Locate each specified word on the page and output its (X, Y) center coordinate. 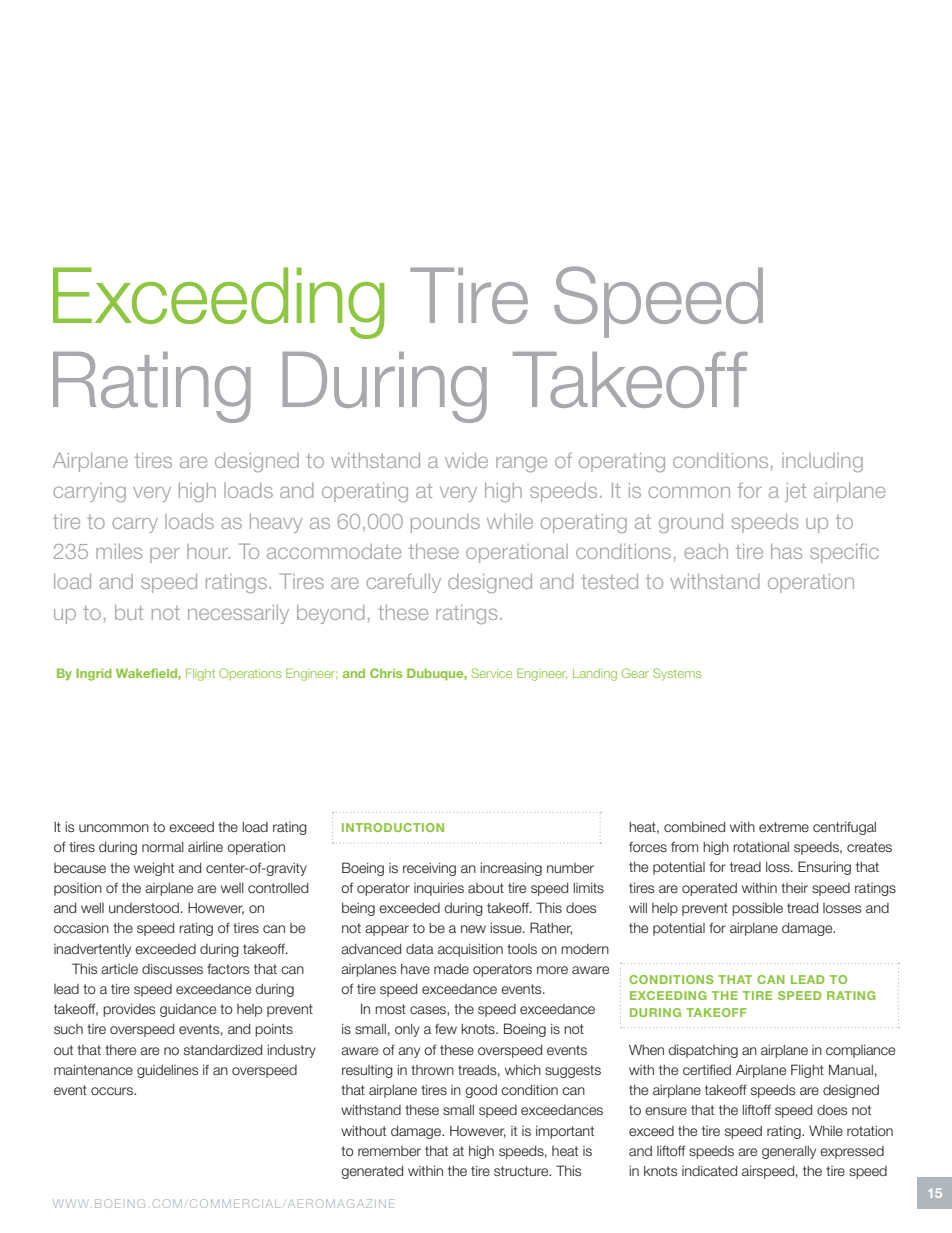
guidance (188, 1010)
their (794, 888)
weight (154, 869)
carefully (403, 583)
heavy (276, 523)
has (786, 551)
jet (795, 492)
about (486, 888)
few (446, 1028)
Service (491, 673)
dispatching (703, 1051)
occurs (113, 1091)
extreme (784, 827)
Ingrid (94, 674)
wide (466, 460)
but (129, 612)
